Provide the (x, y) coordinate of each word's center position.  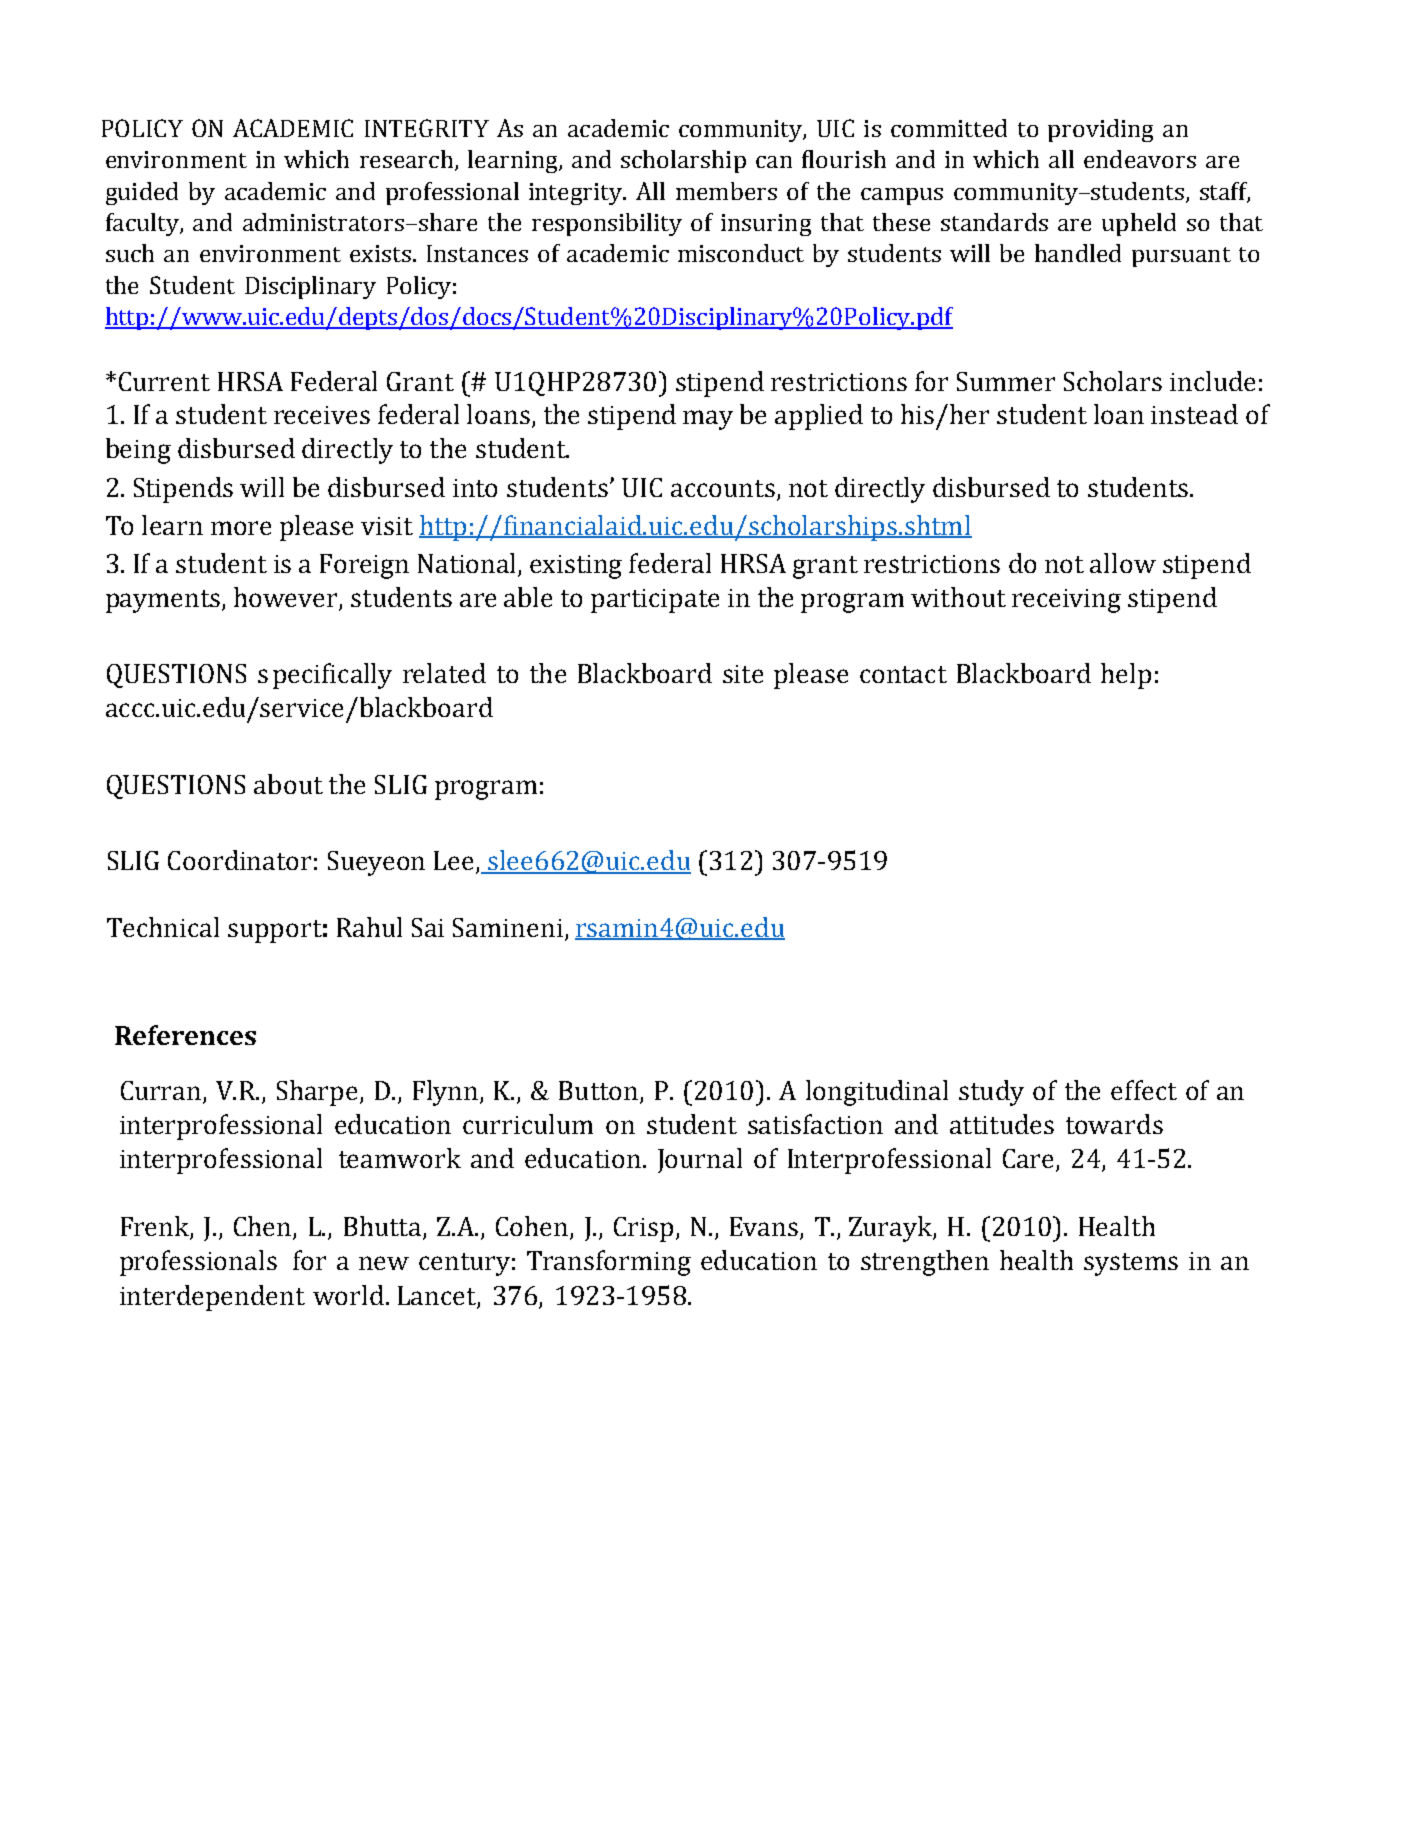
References (185, 1035)
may (708, 420)
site (743, 674)
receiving (1066, 601)
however (287, 598)
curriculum (528, 1124)
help (1126, 676)
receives (322, 415)
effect (1144, 1090)
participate (655, 601)
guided (142, 193)
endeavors (1140, 159)
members (726, 191)
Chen (264, 1227)
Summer (1006, 381)
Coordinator (239, 860)
